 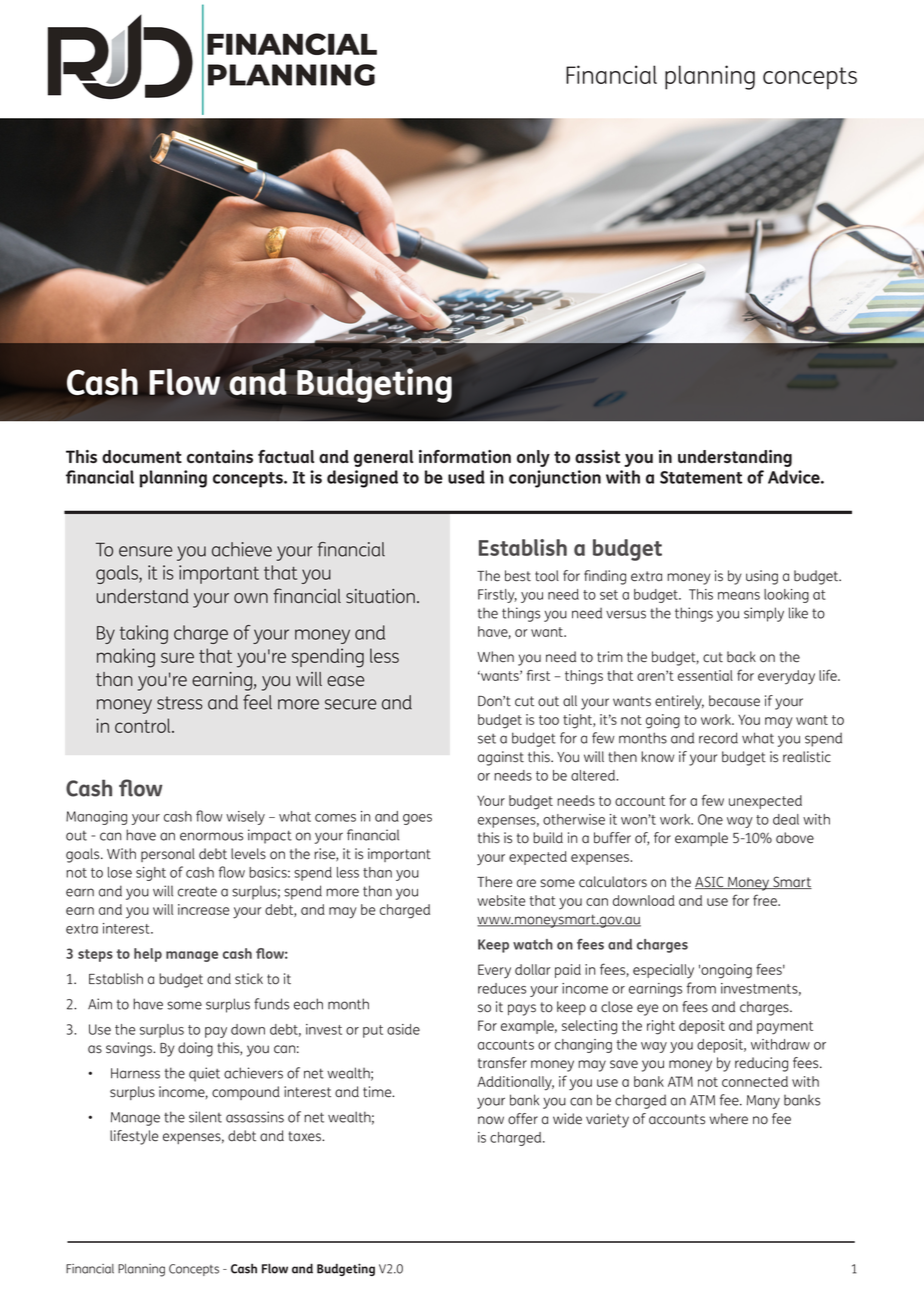 What do you see at coordinates (142, 456) in the image?
I see `document` at bounding box center [142, 456].
